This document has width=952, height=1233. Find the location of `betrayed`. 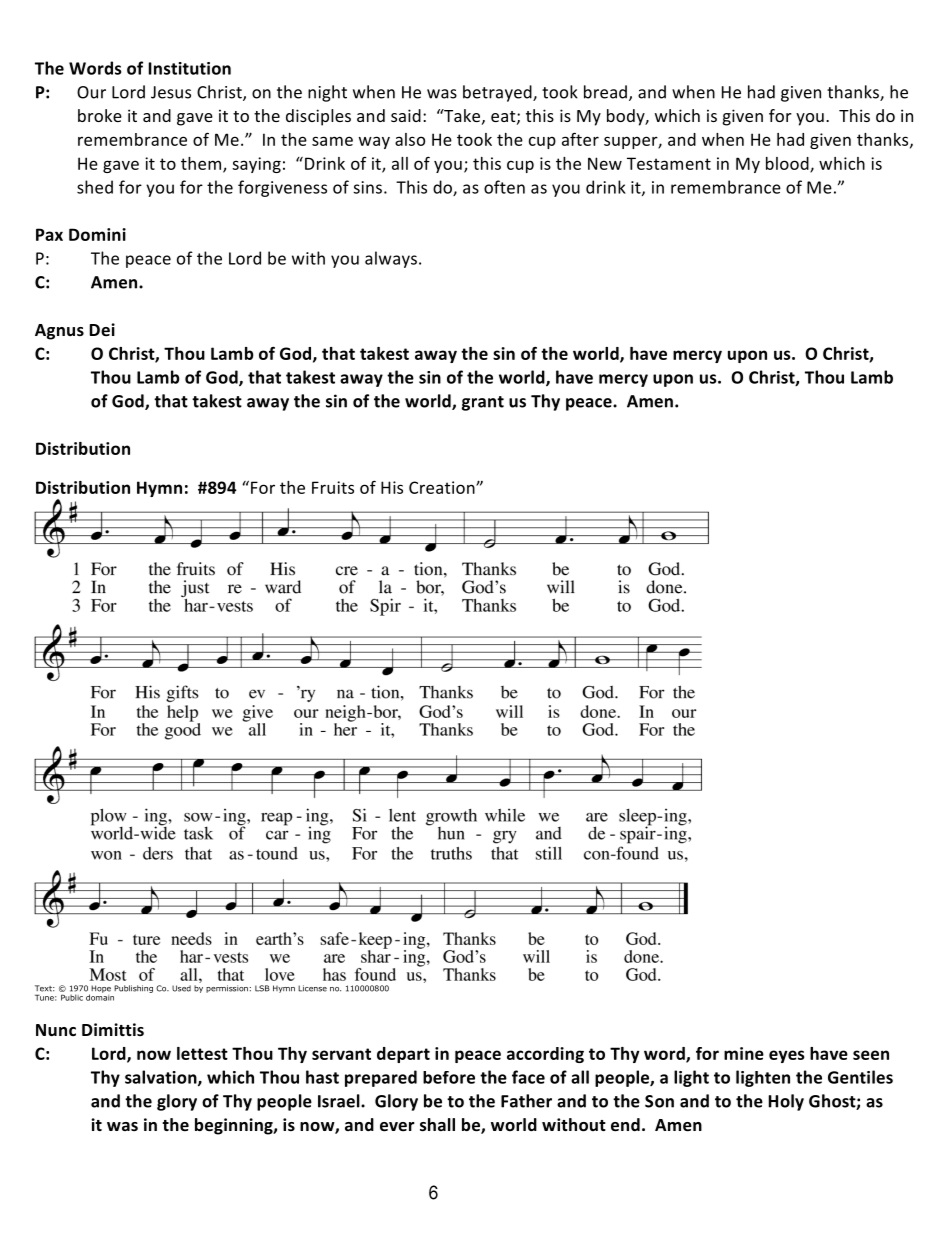

betrayed is located at coordinates (498, 93).
